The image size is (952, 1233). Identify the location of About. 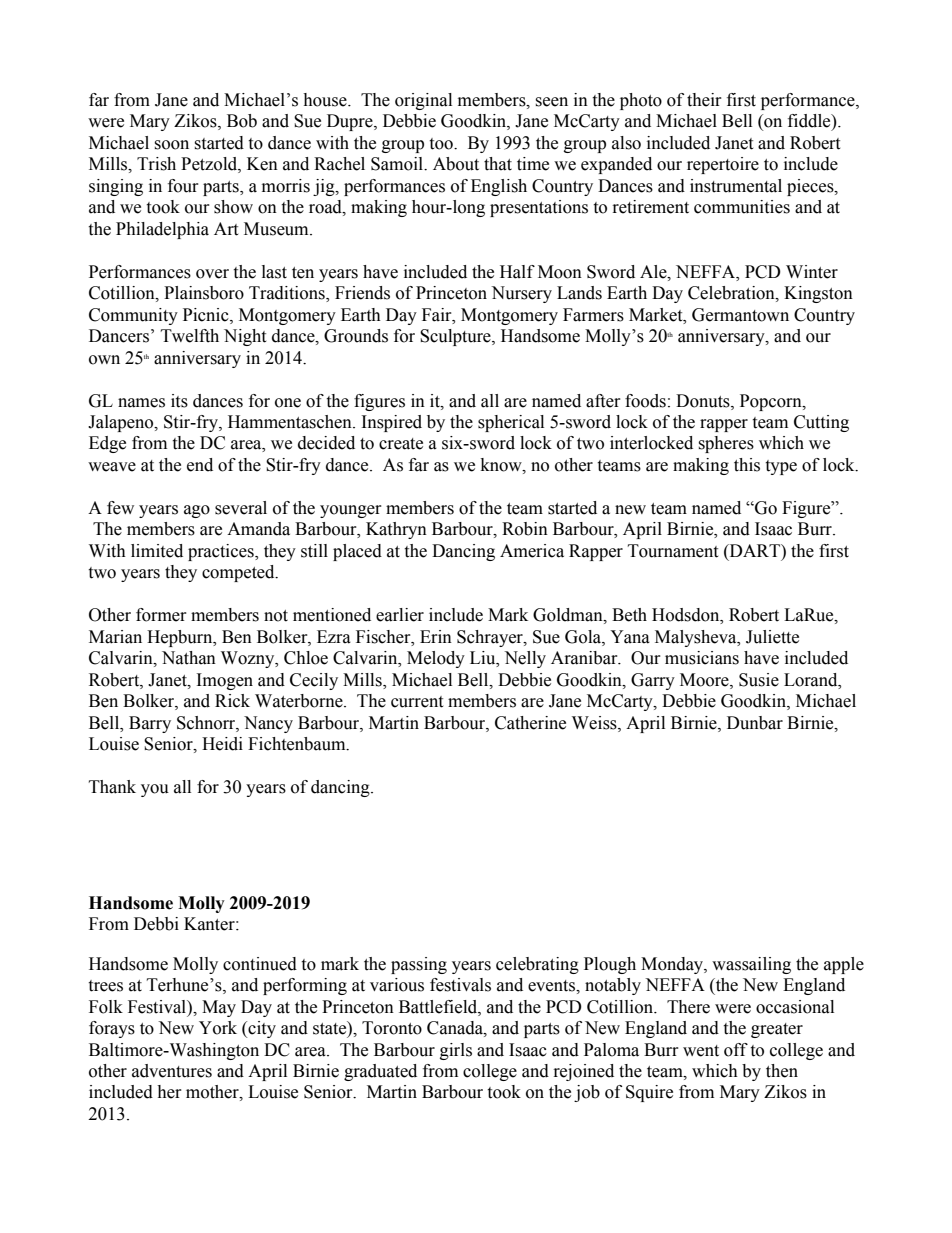
(456, 164).
